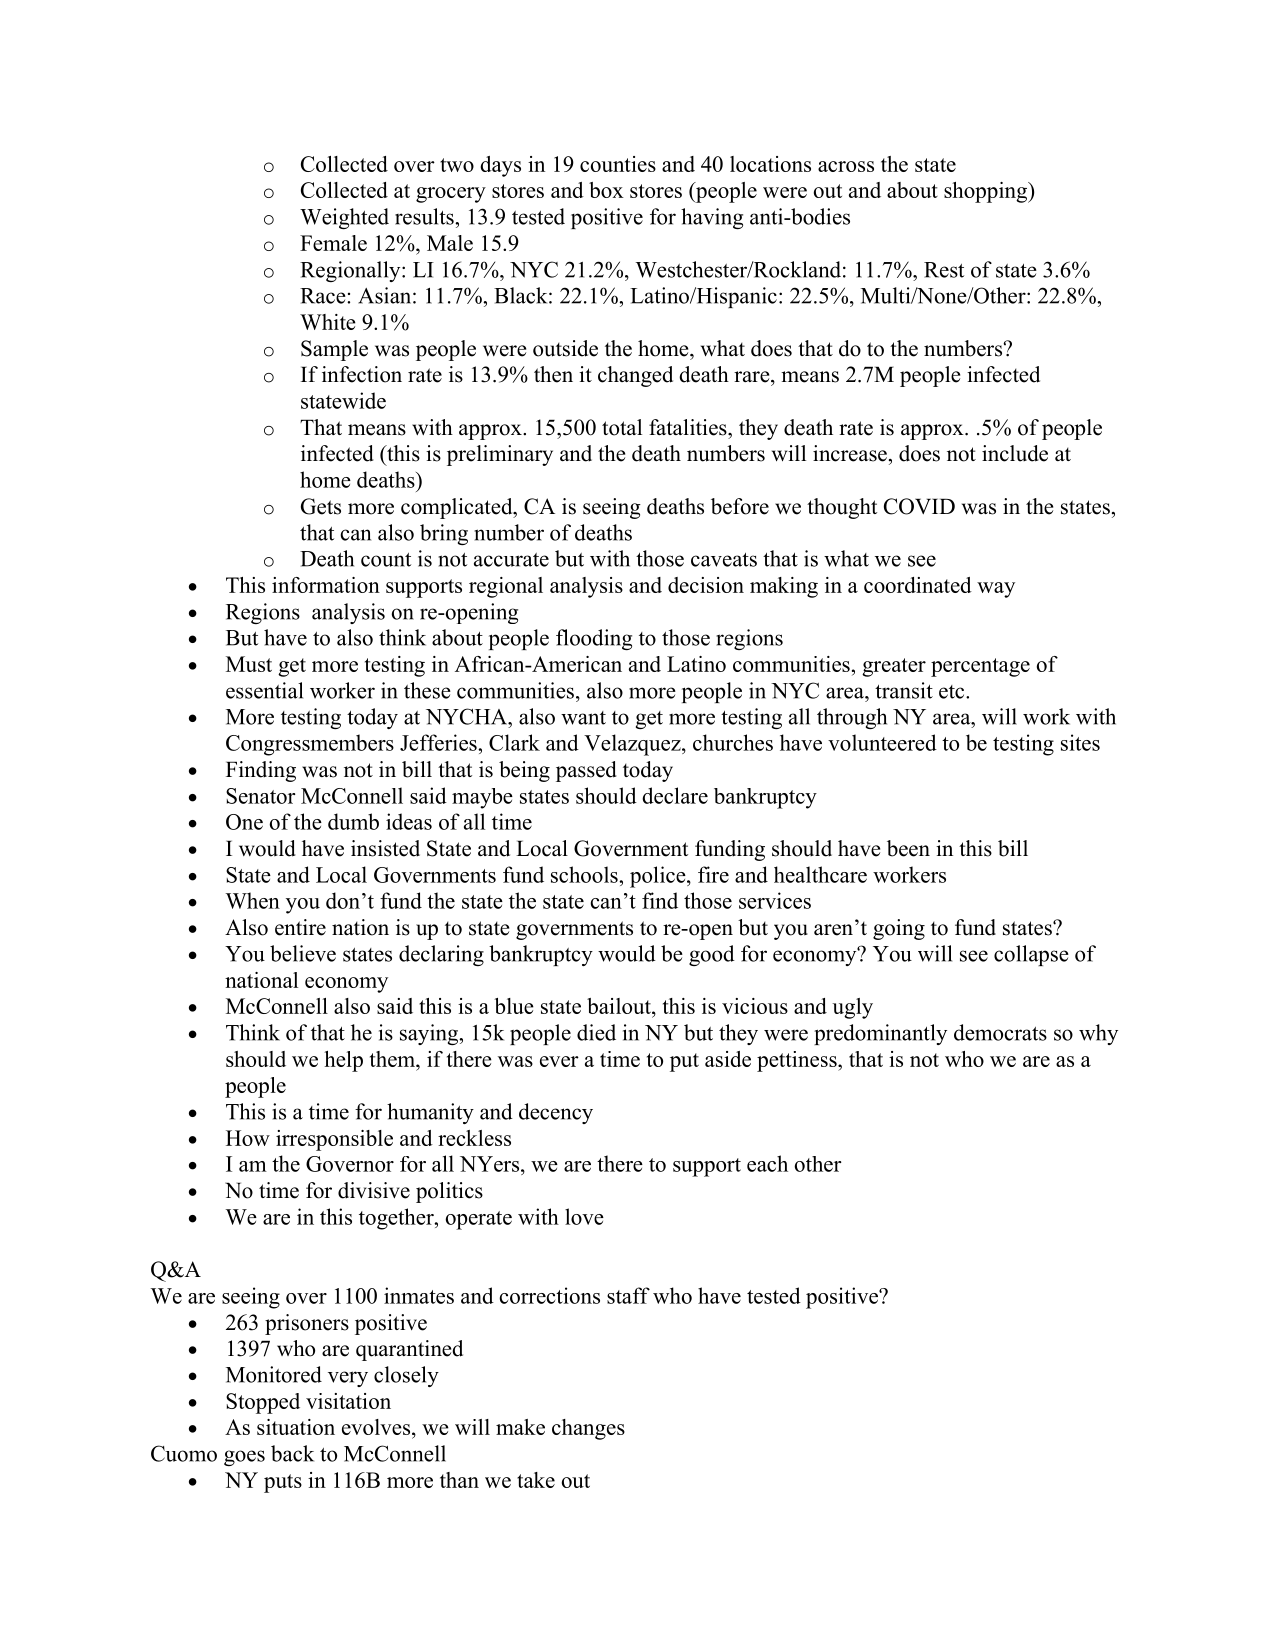  I want to click on before, so click(740, 506).
